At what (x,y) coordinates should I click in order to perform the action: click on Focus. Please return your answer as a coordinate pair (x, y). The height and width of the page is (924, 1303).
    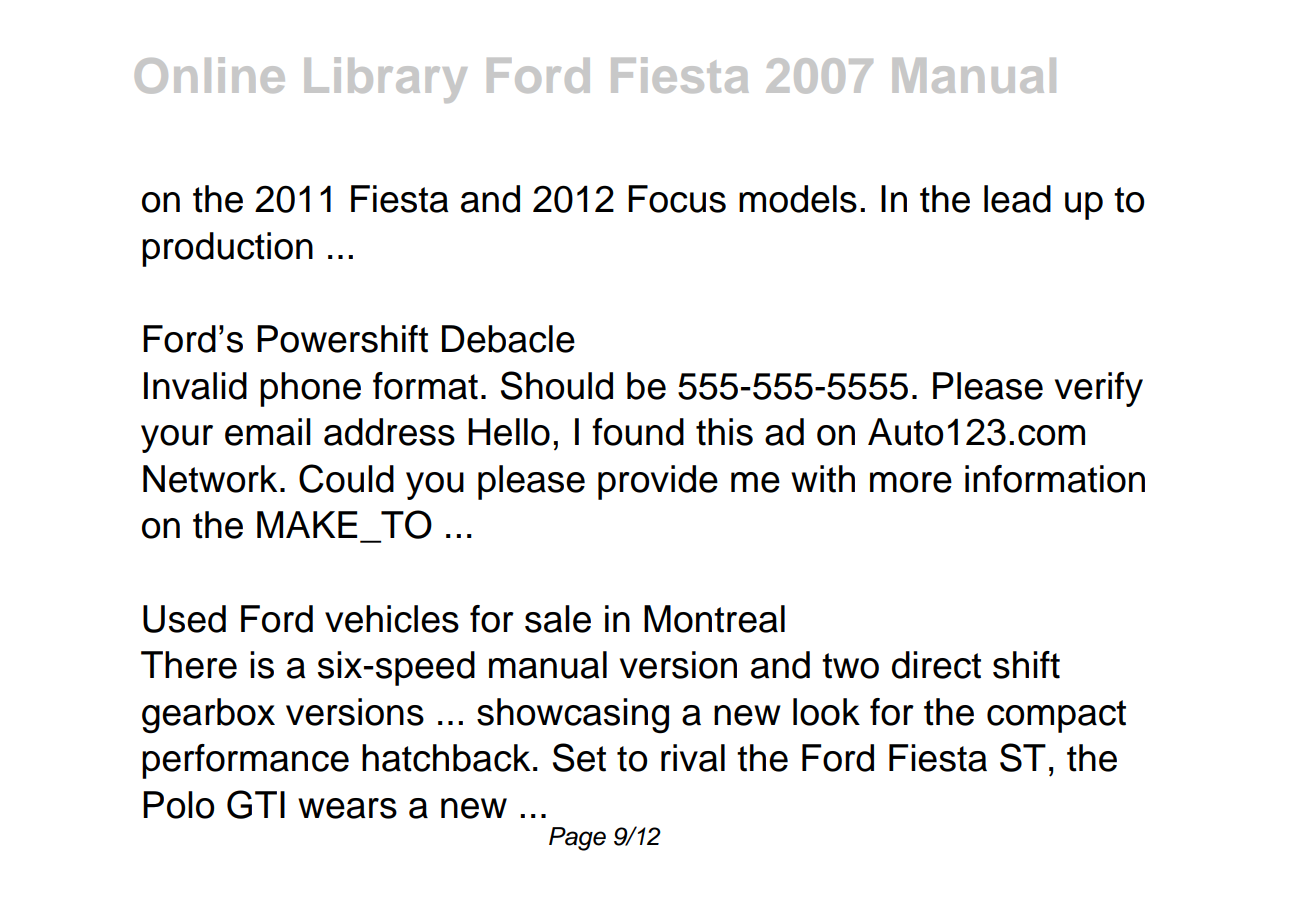
    Looking at the image, I should click on (677, 199).
